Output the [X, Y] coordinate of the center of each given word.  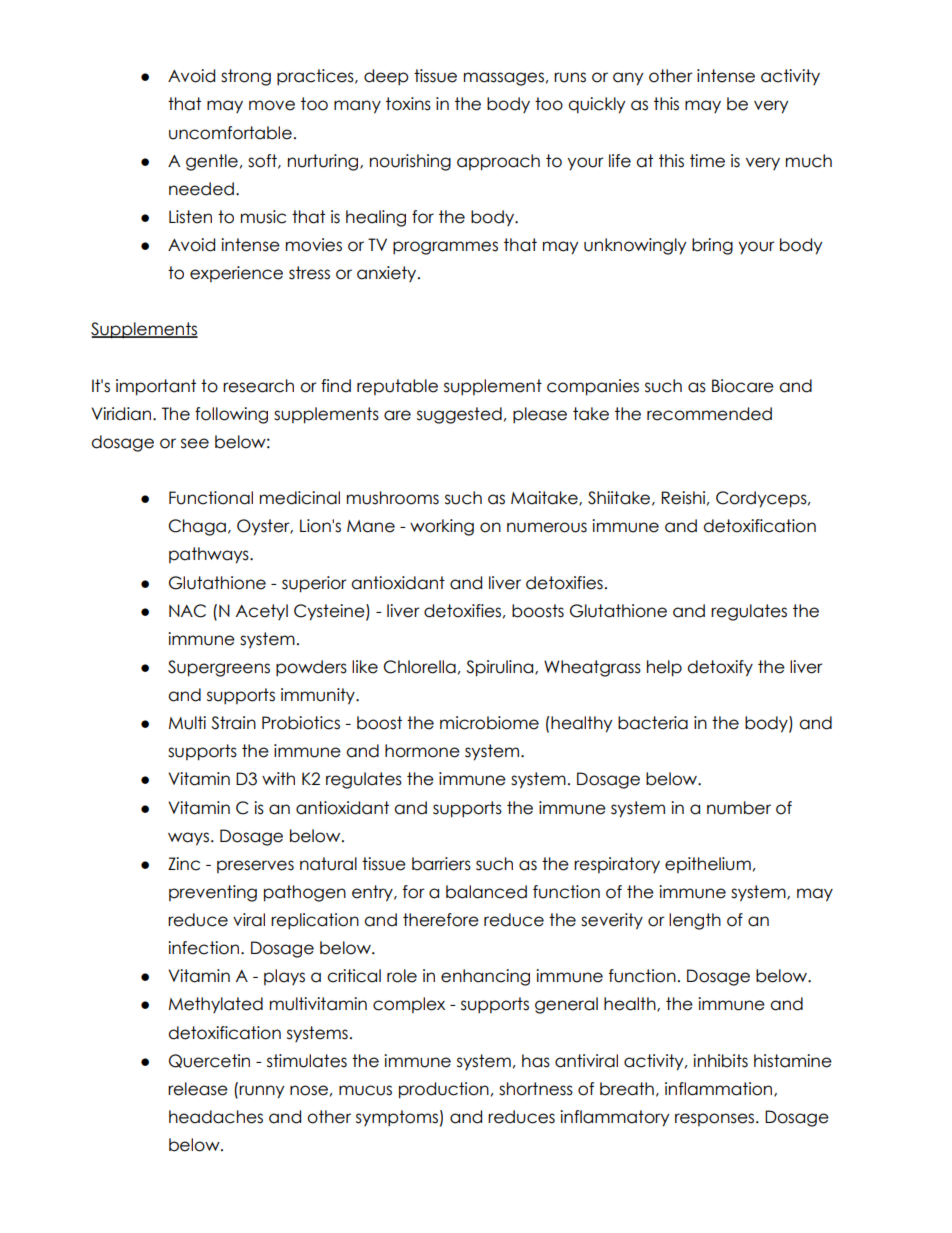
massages [504, 79]
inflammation [720, 1089]
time [707, 161]
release [198, 1089]
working [442, 527]
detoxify [720, 668]
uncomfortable [230, 133]
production [444, 1090]
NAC [187, 611]
